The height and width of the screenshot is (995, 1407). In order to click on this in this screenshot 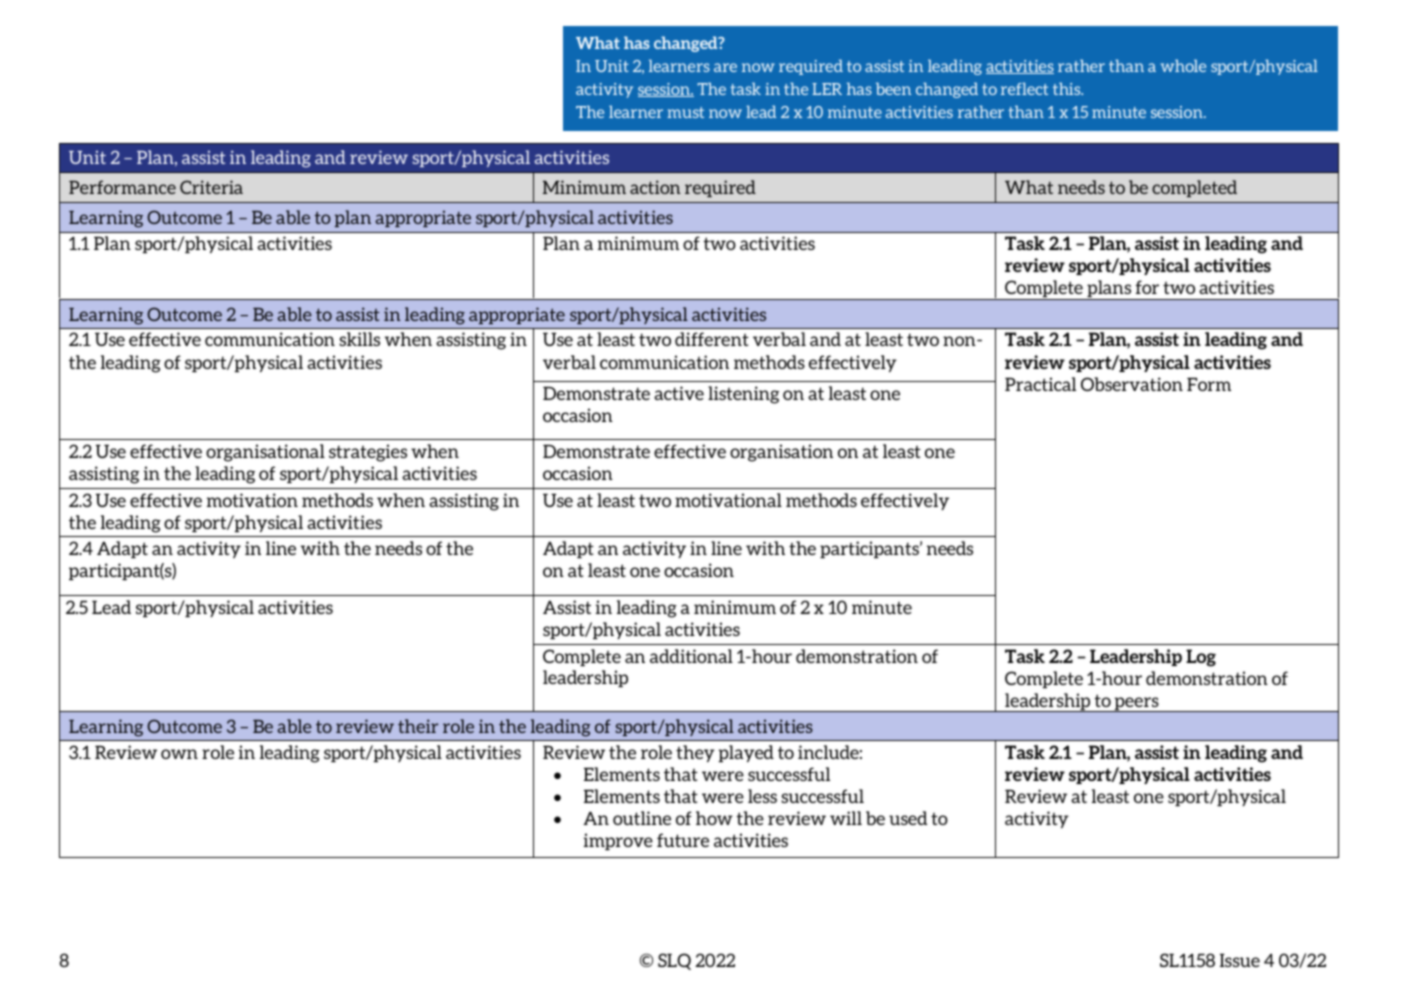, I will do `click(1068, 88)`.
